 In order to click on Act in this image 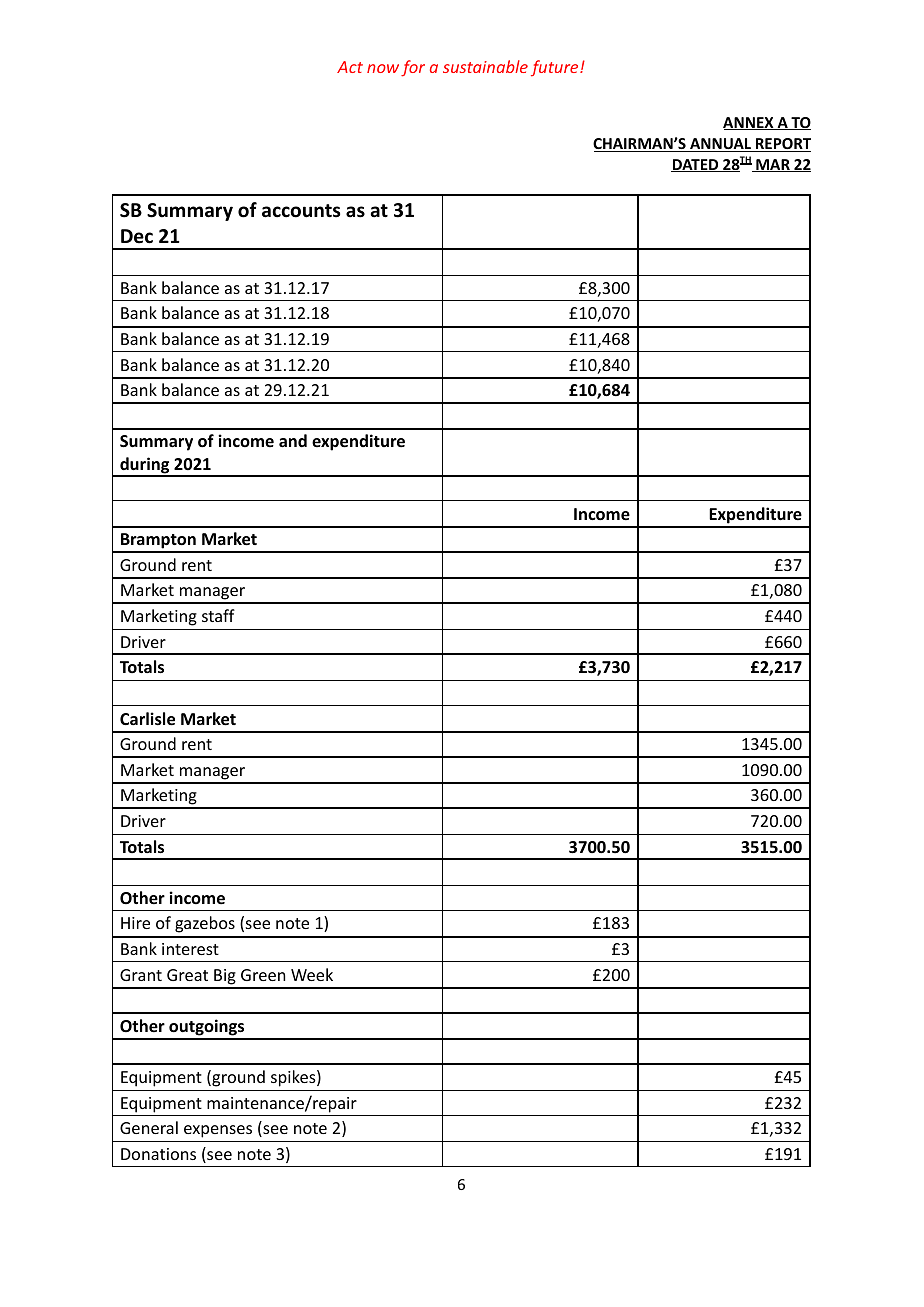, I will do `click(350, 67)`.
